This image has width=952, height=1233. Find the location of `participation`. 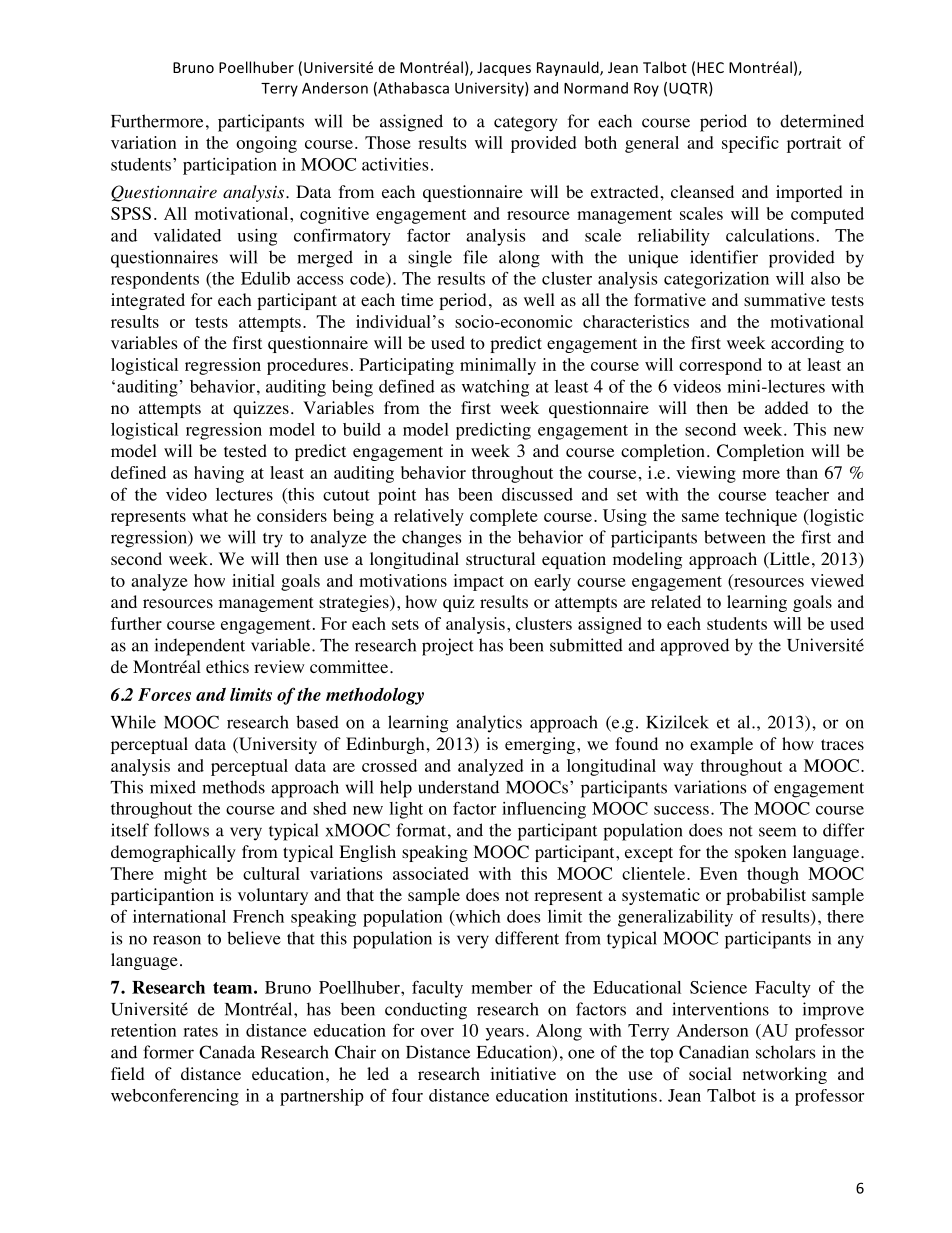

participation is located at coordinates (230, 166).
